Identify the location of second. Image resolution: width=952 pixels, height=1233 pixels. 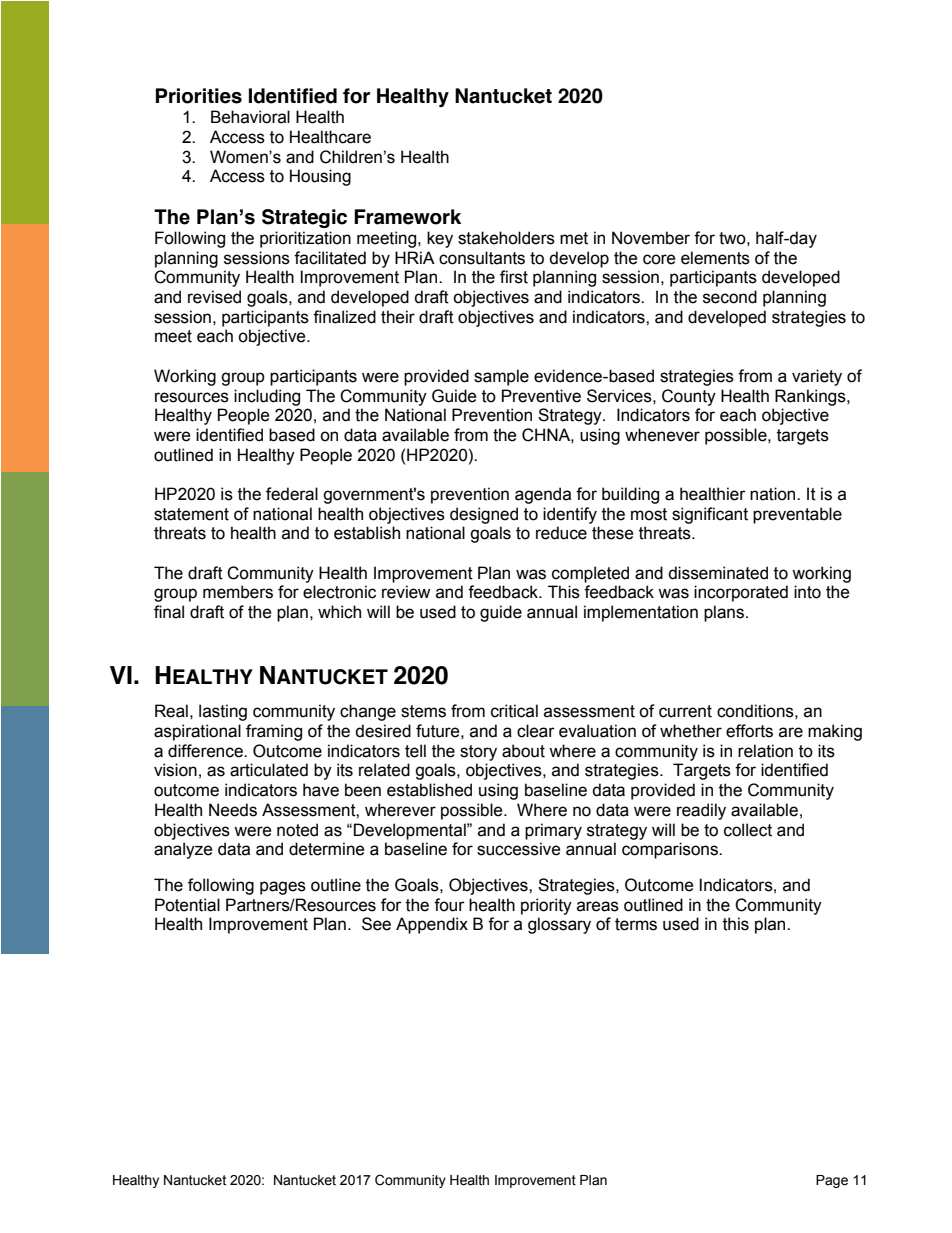
(730, 297).
